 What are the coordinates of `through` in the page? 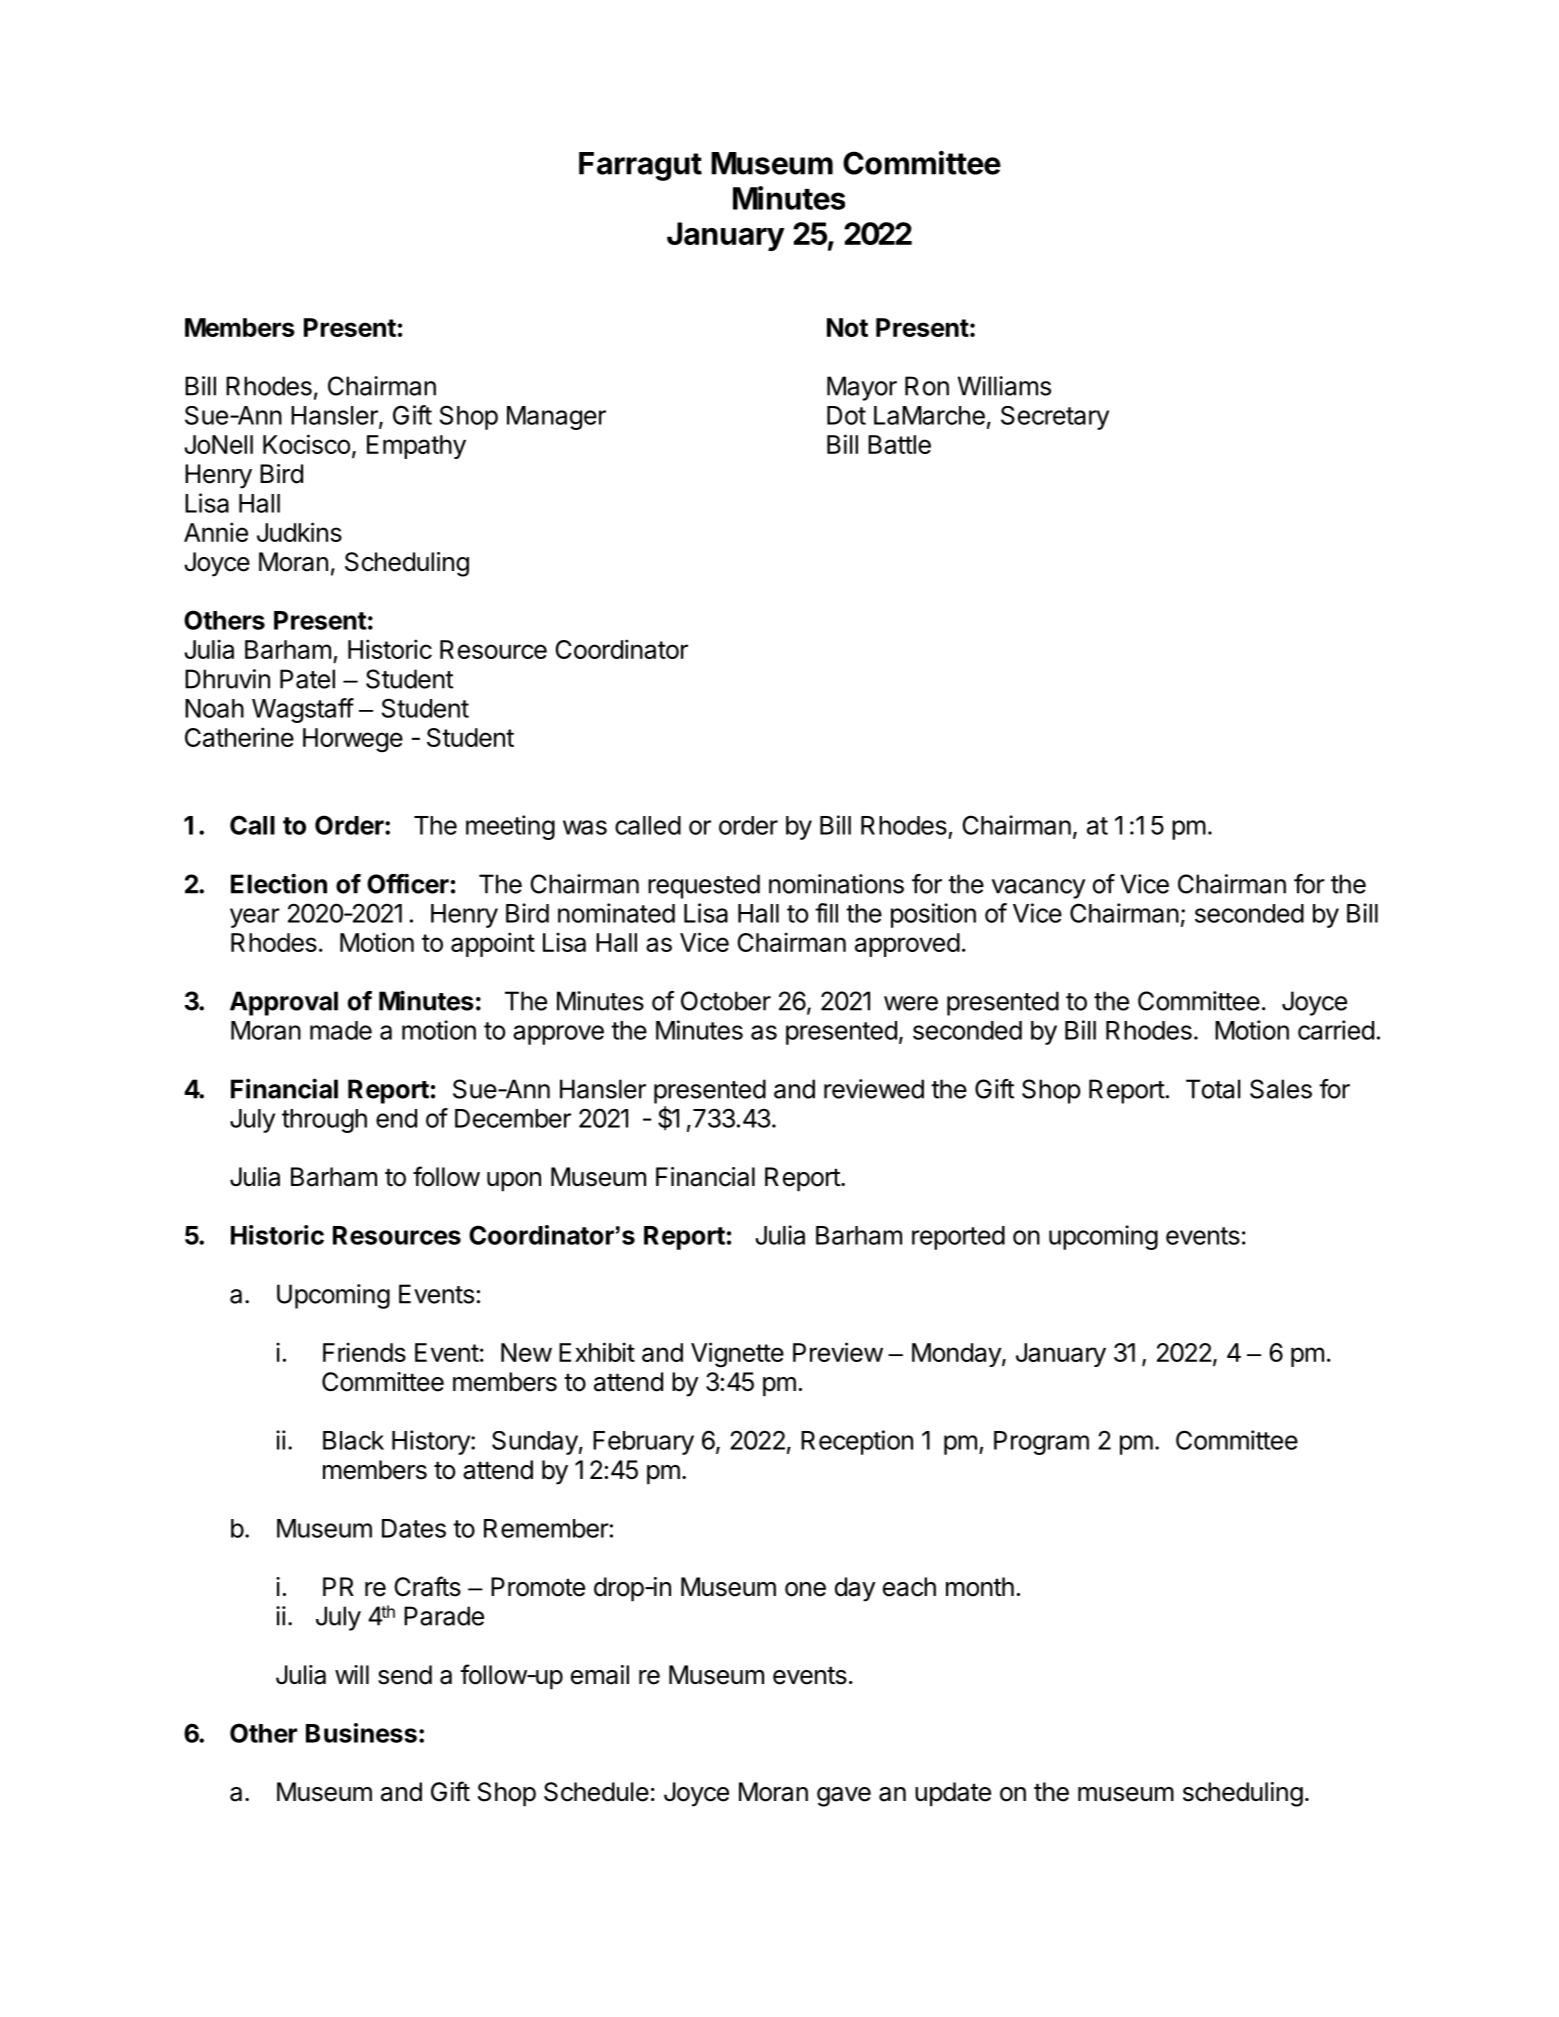 It's located at (324, 1121).
